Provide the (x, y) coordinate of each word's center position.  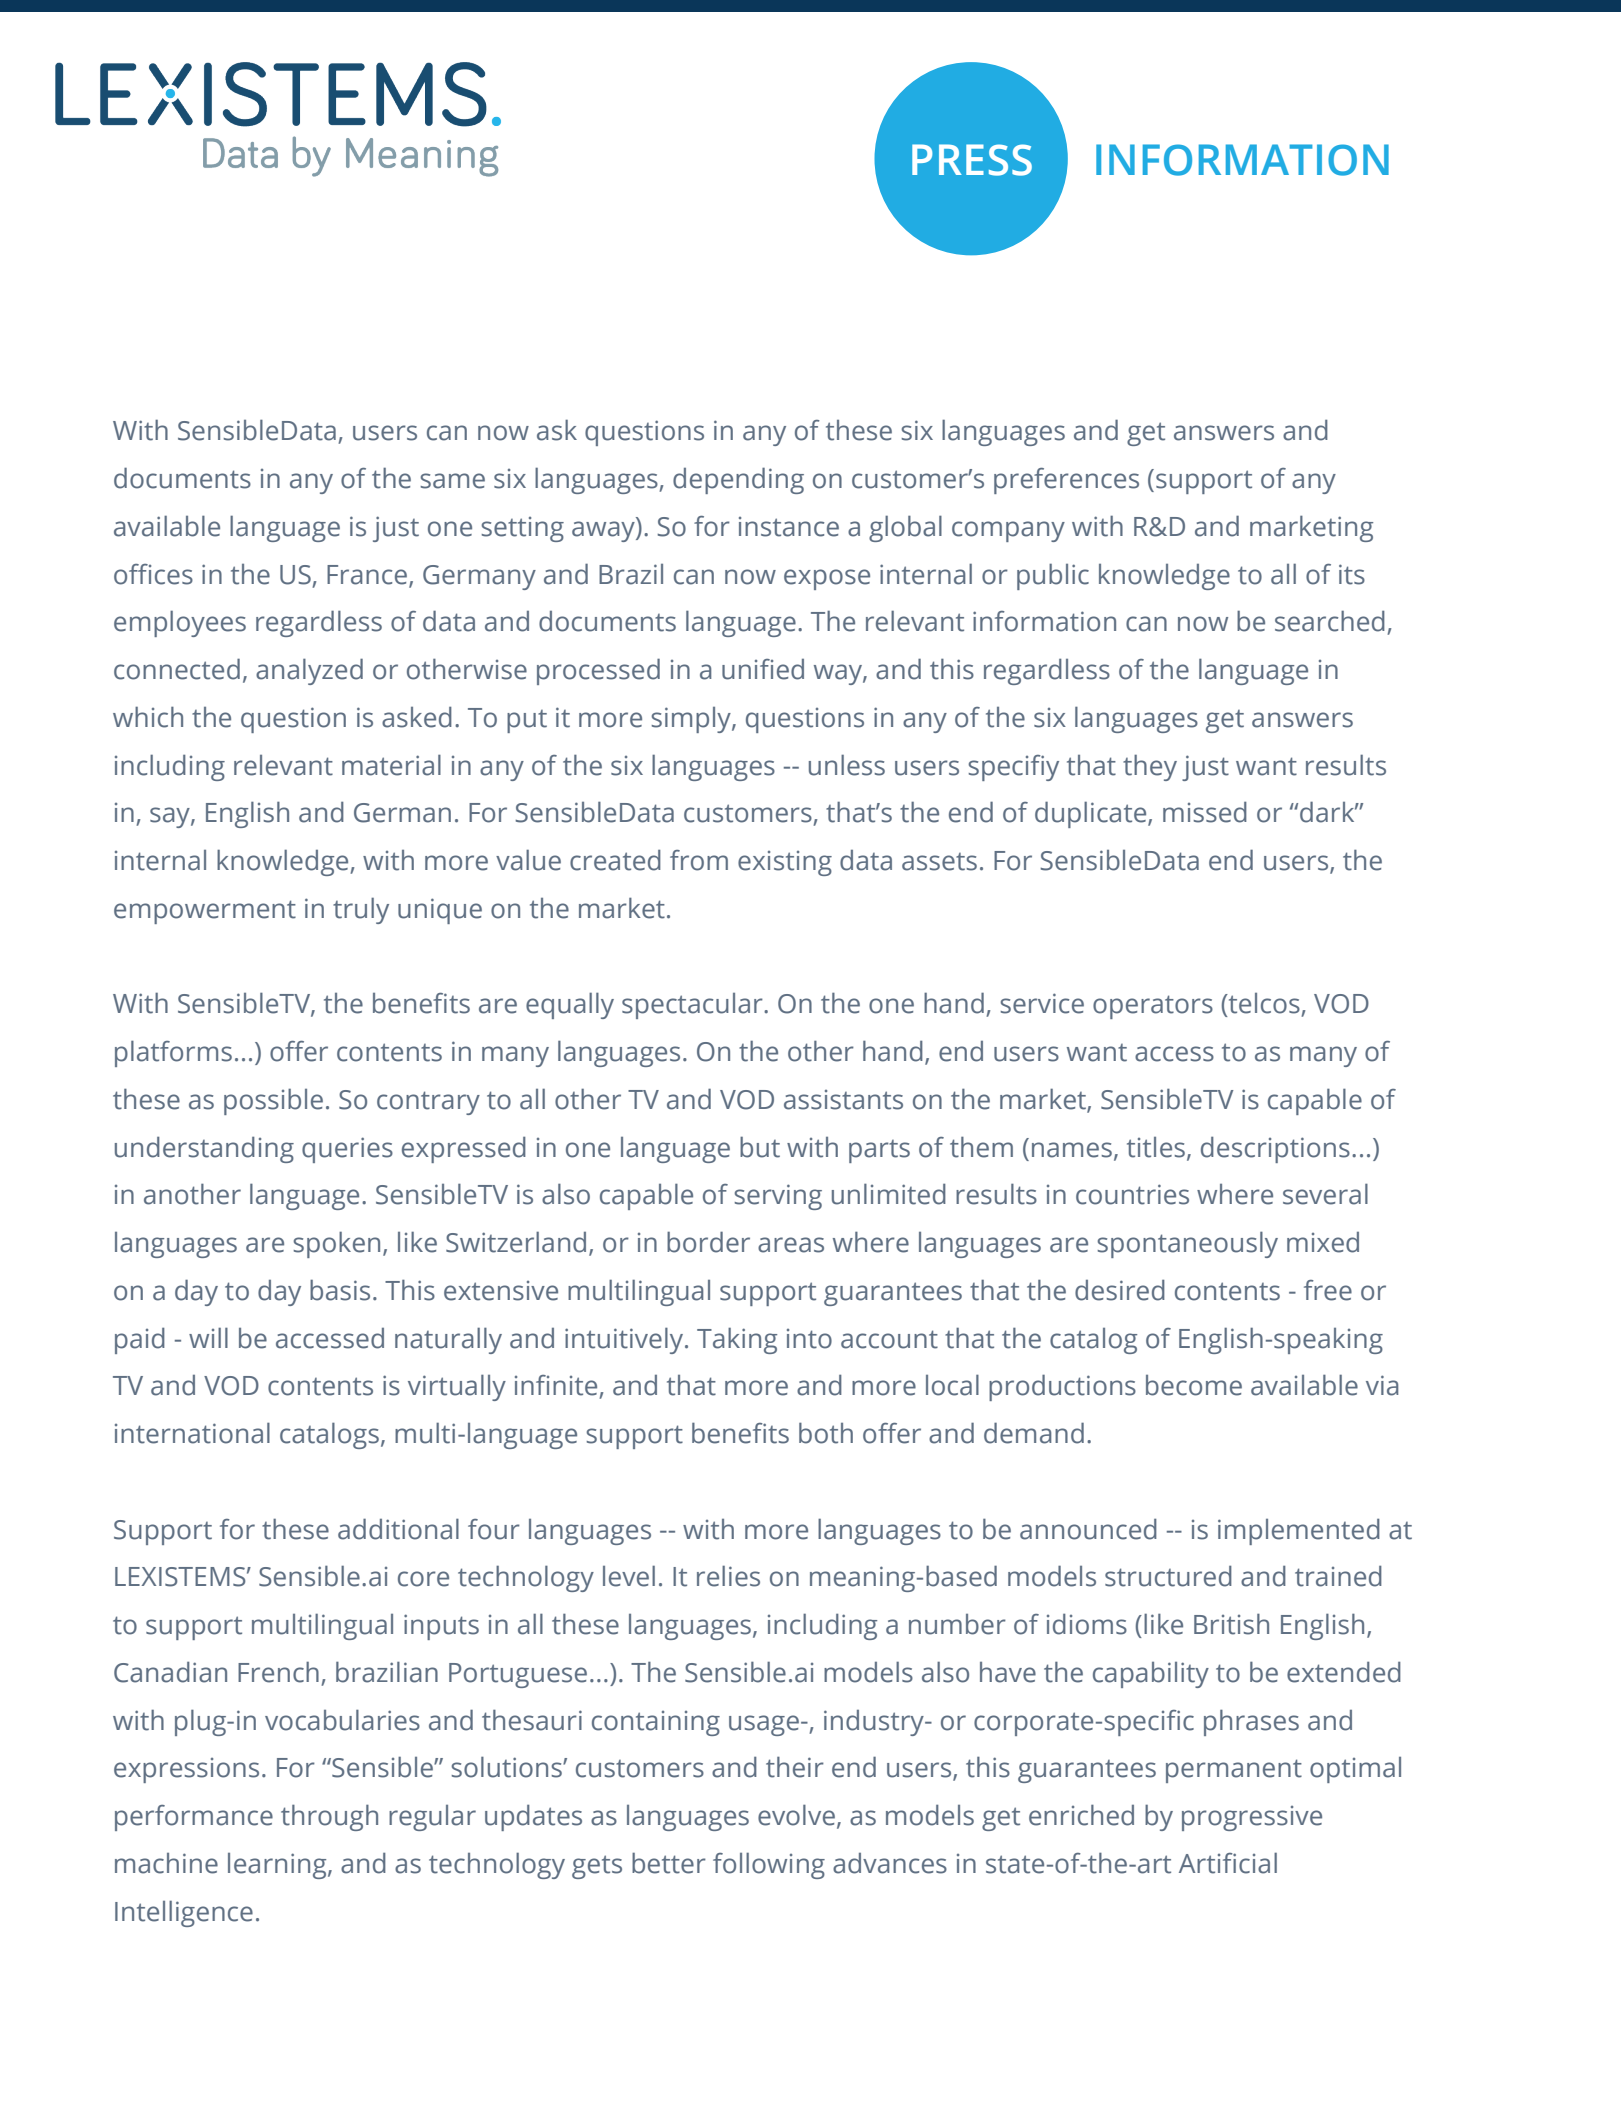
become (1194, 1385)
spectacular (693, 1006)
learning (278, 1866)
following (769, 1865)
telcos (1263, 1004)
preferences (1066, 481)
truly (361, 910)
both (826, 1433)
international (192, 1433)
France (367, 575)
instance (789, 527)
